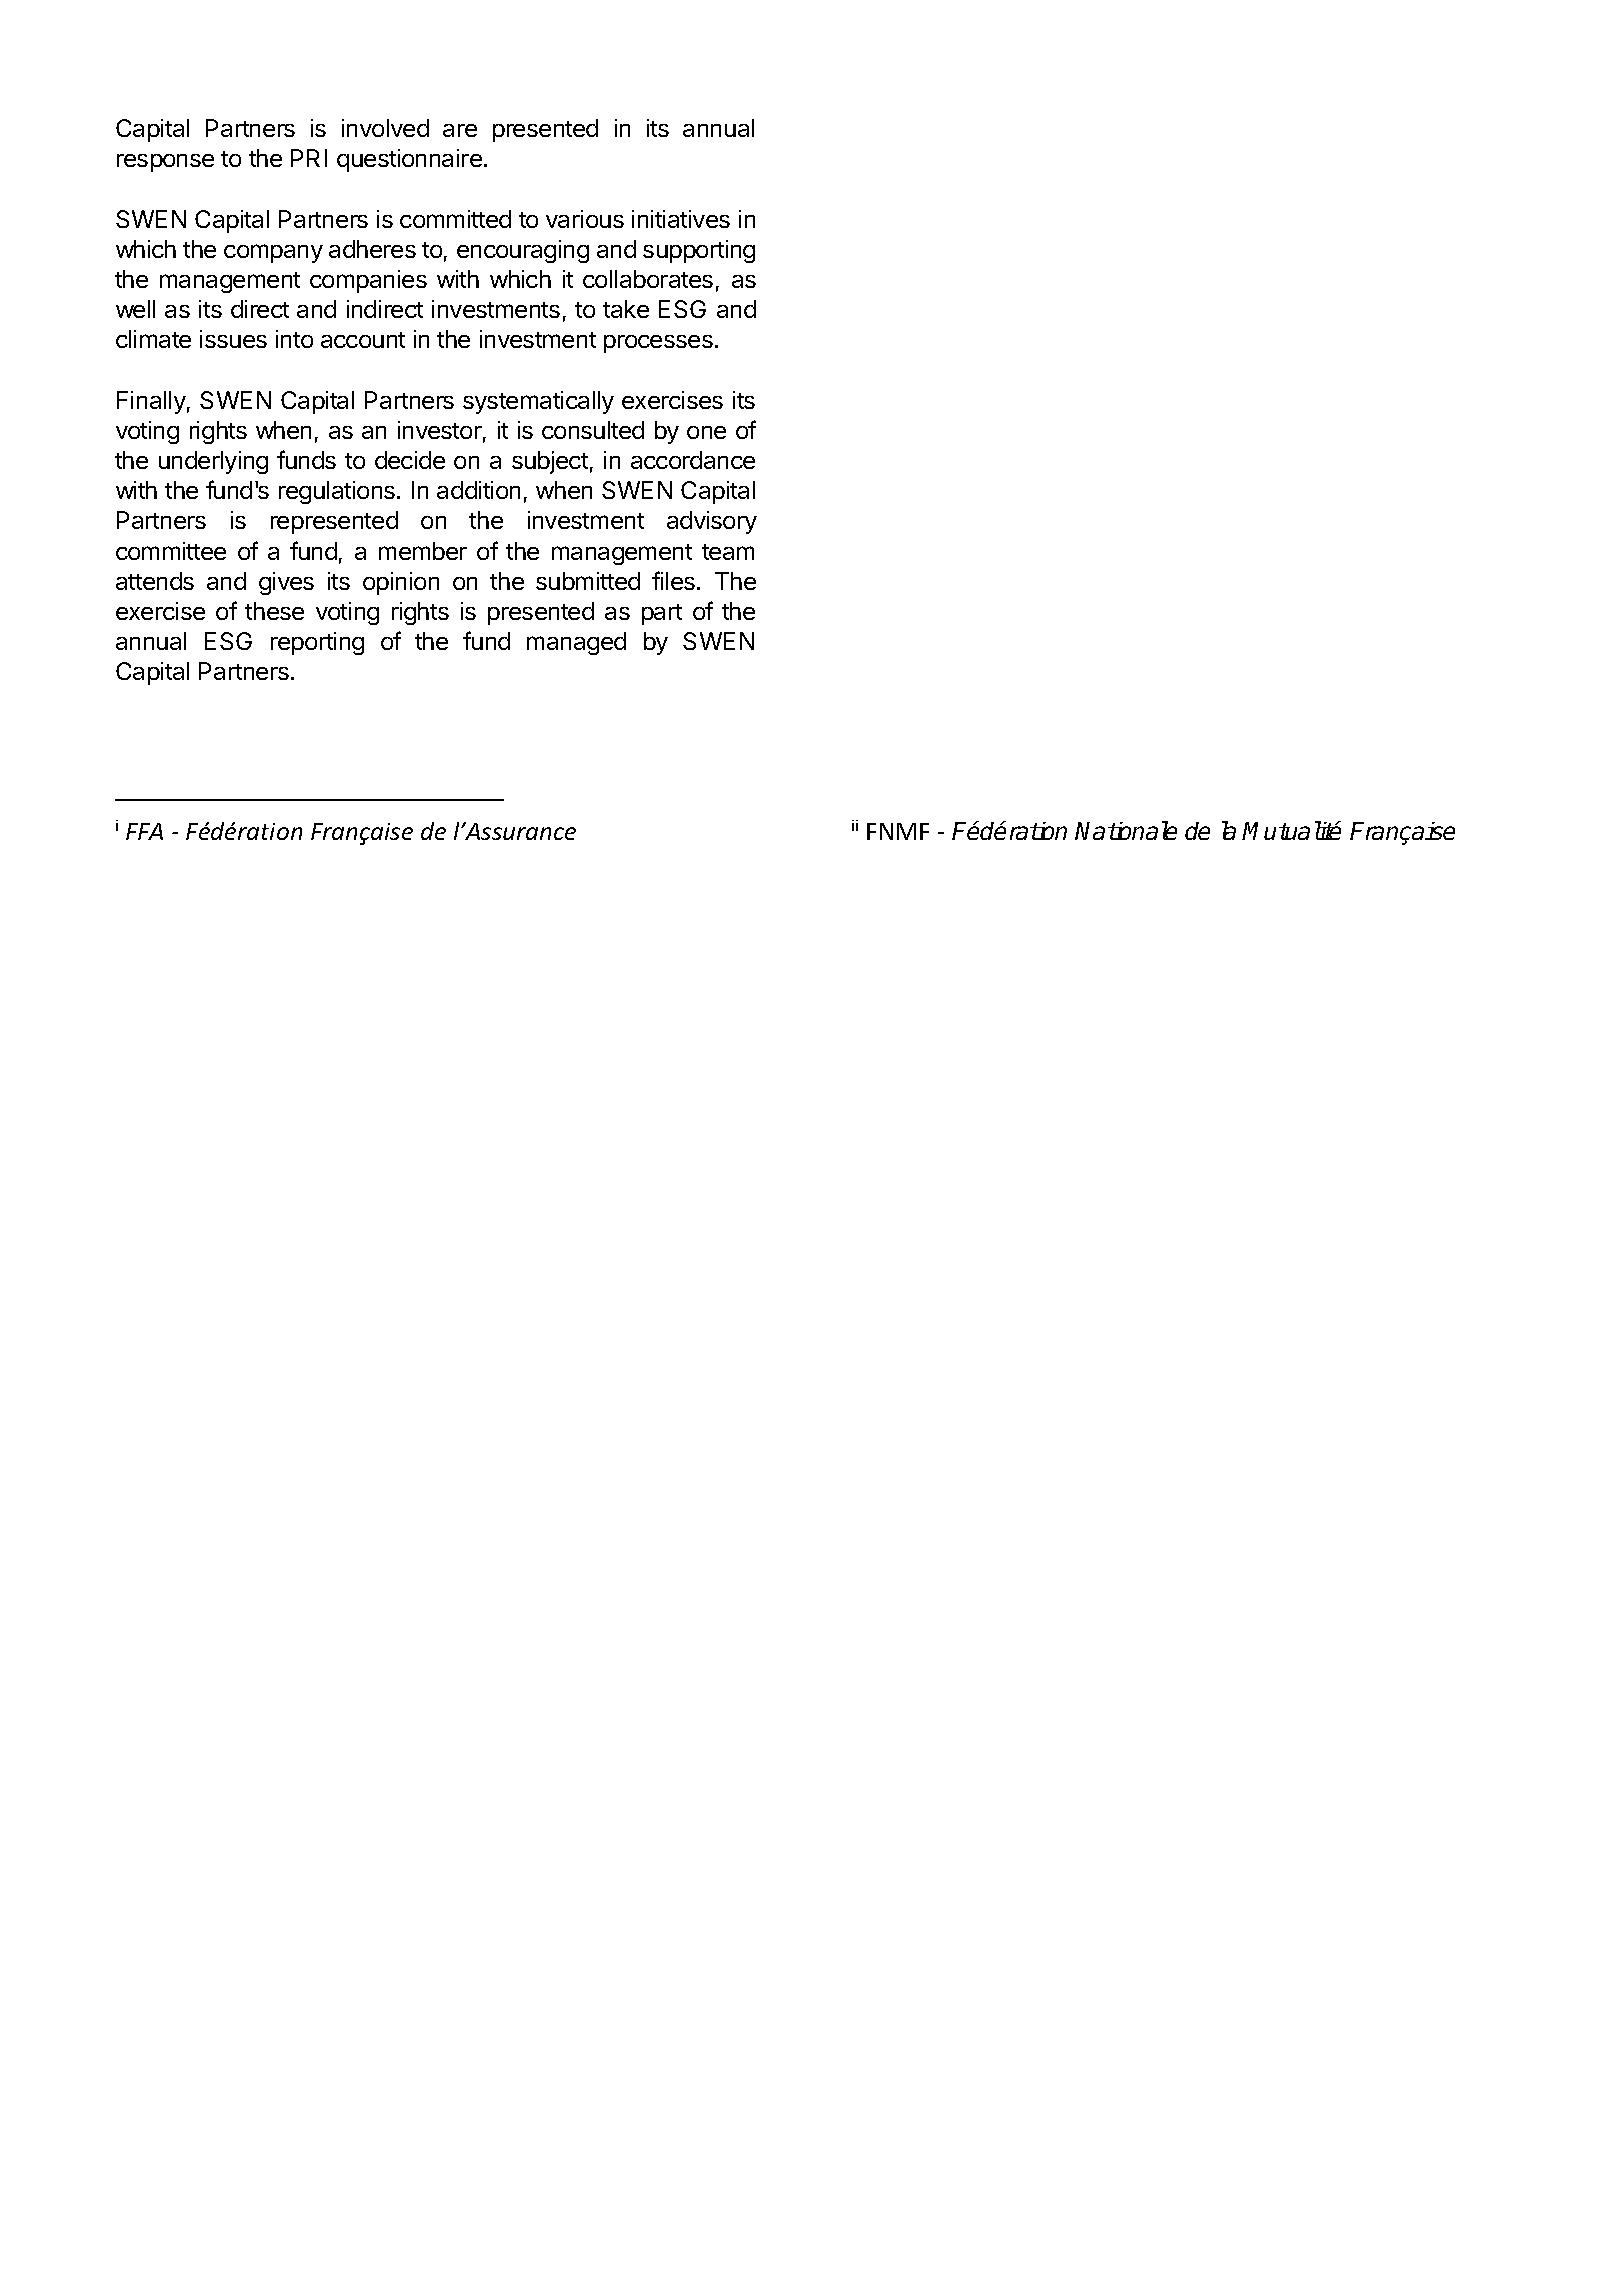  What do you see at coordinates (728, 552) in the screenshot?
I see `team` at bounding box center [728, 552].
